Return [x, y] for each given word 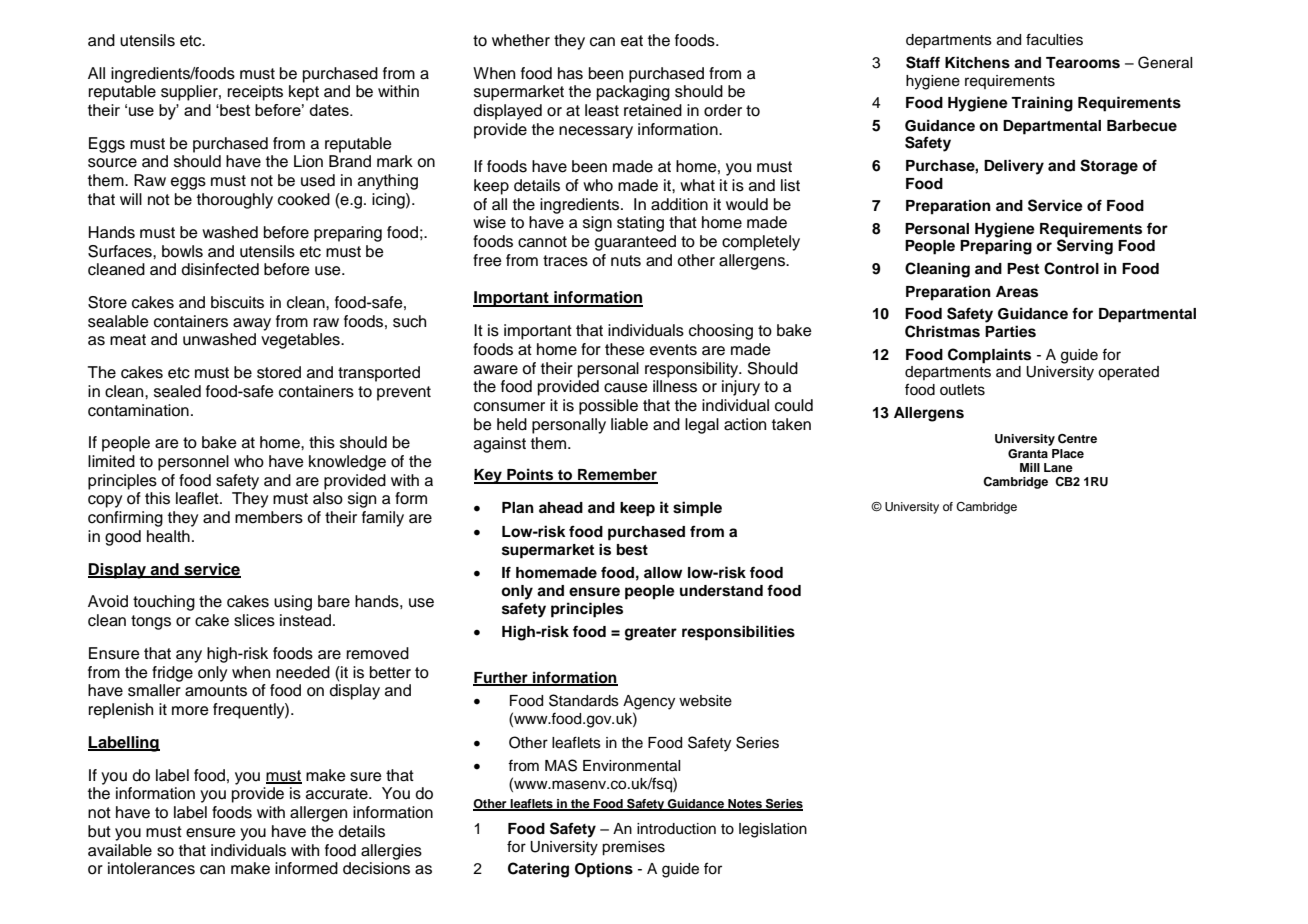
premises [633, 848]
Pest [1023, 269]
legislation [773, 830]
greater [651, 634]
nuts [626, 261]
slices [254, 620]
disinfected [220, 269]
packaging [633, 93]
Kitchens [977, 62]
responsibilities [738, 633]
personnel [193, 463]
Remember [617, 476]
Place [1068, 453]
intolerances [151, 868]
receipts [255, 93]
